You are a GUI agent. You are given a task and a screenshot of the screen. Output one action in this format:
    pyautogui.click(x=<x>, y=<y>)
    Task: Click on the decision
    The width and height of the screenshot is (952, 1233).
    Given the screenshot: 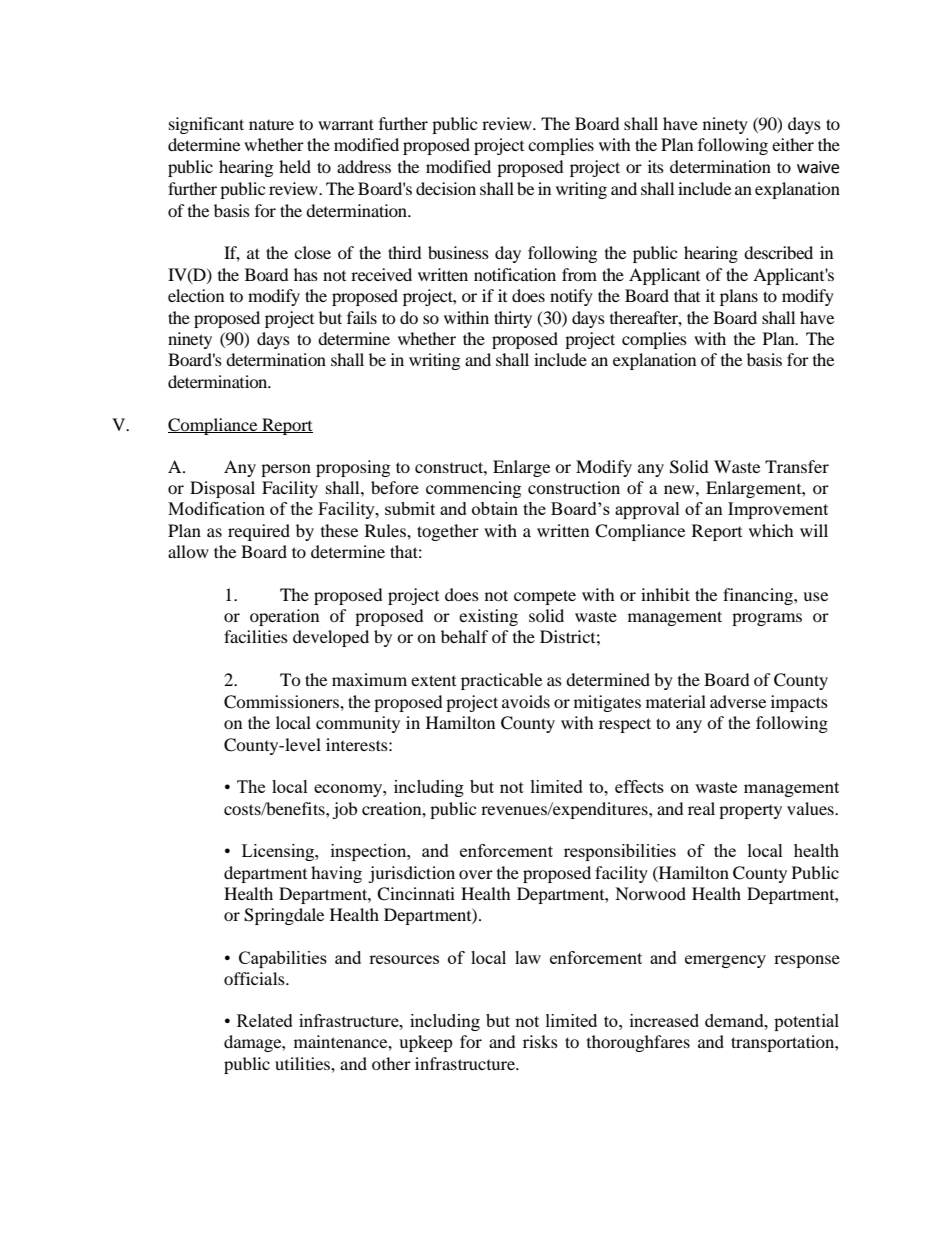 What is the action you would take?
    pyautogui.click(x=446, y=188)
